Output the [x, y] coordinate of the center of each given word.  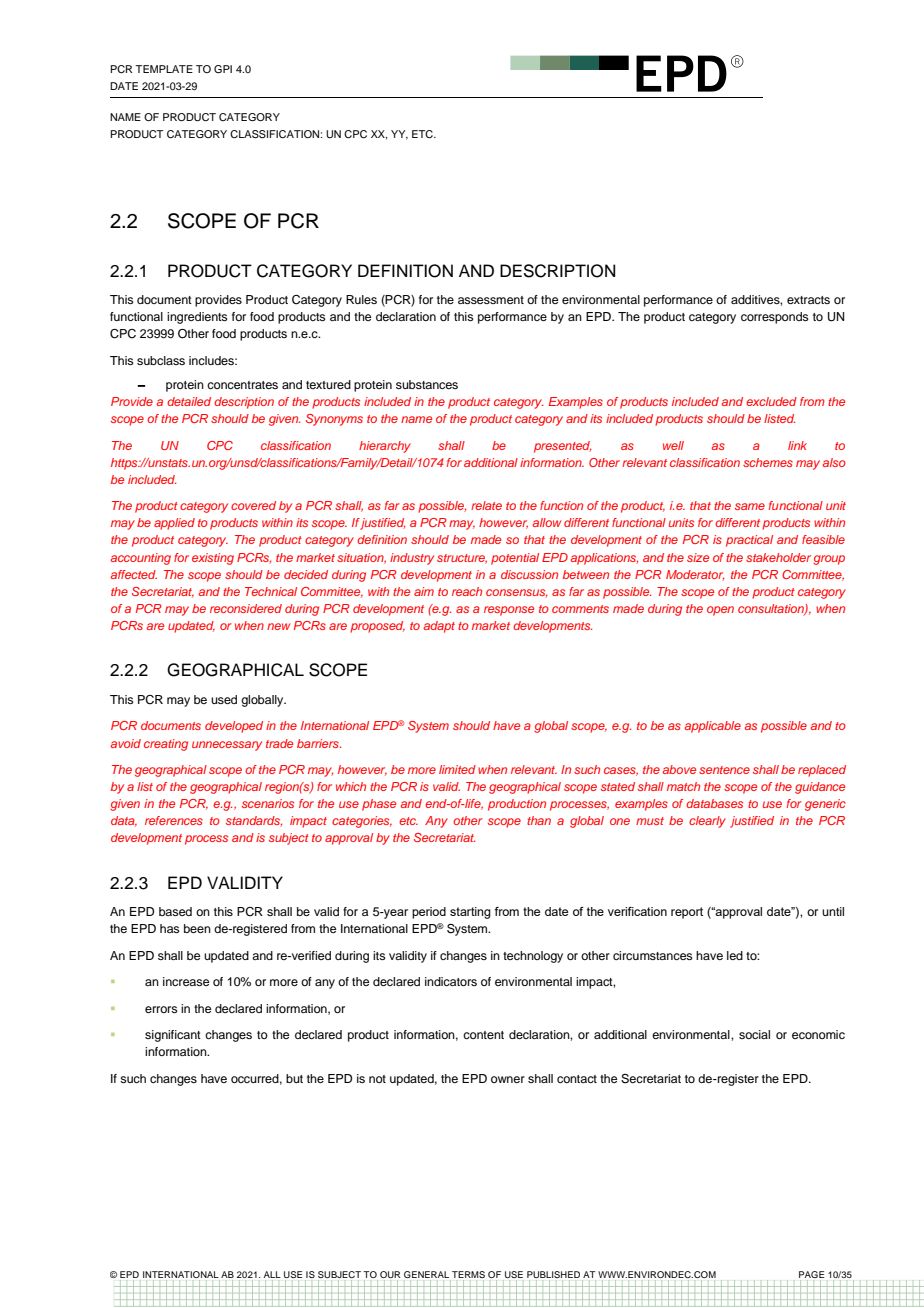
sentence [724, 770]
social [754, 1034]
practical [749, 541]
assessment [491, 300]
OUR [390, 1276]
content [483, 1035]
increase [186, 981]
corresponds [775, 318]
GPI [223, 69]
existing [213, 559]
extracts [808, 300]
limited [457, 769]
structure [462, 559]
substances [427, 384]
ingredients [197, 318]
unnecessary [227, 746]
